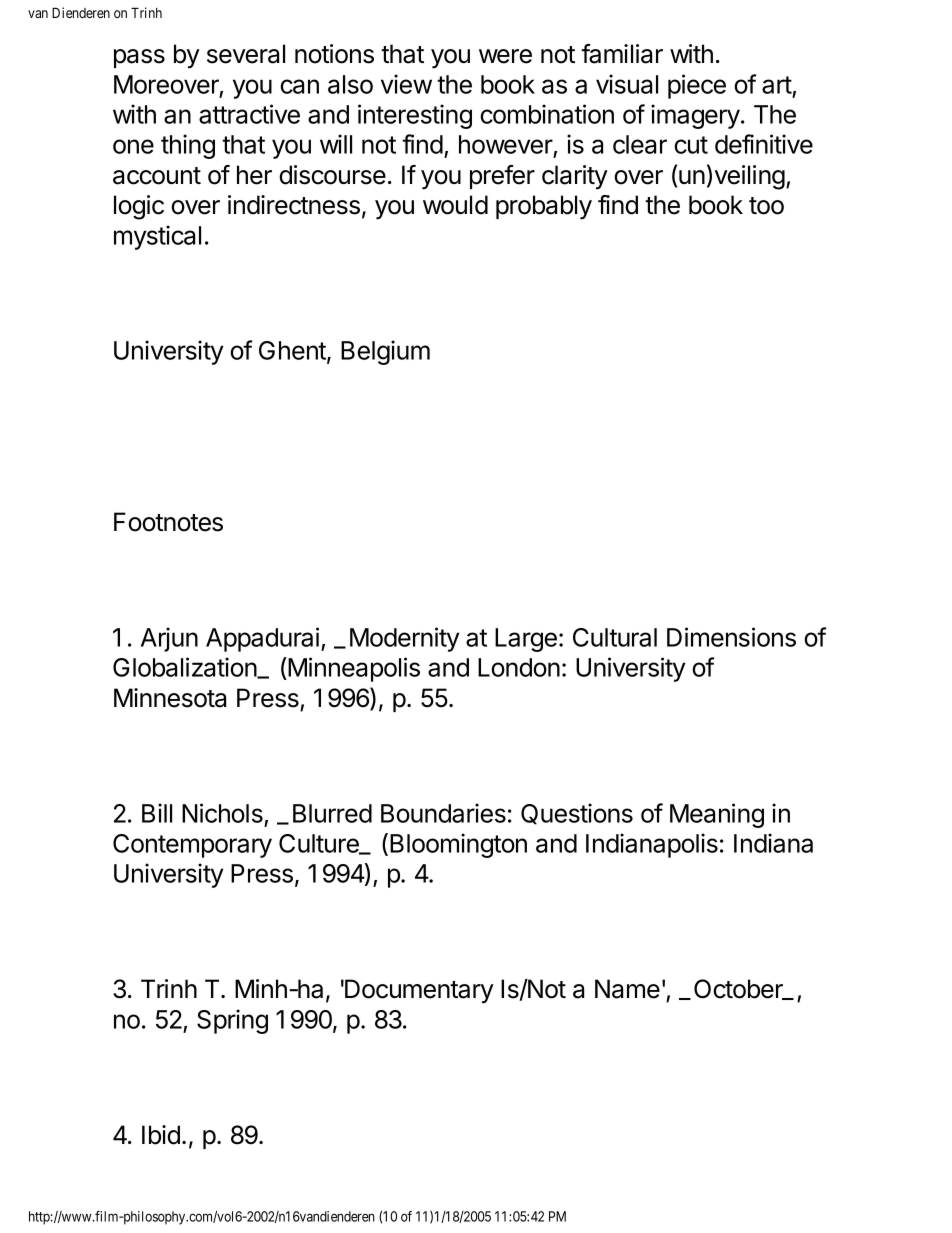 The image size is (952, 1233). Describe the element at coordinates (406, 84) in the image. I see `view` at that location.
